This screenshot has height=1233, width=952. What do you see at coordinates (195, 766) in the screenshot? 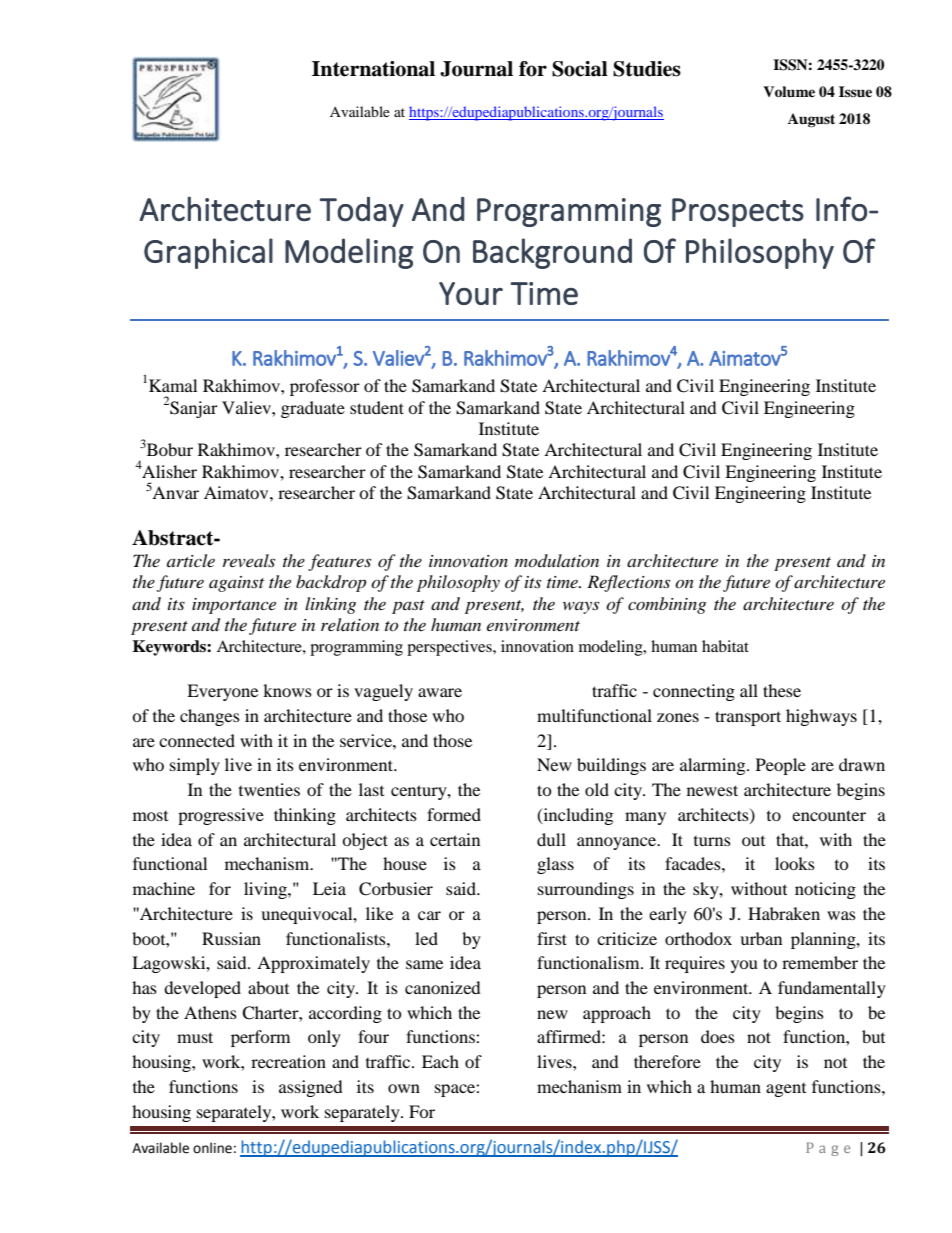
I see `simply` at bounding box center [195, 766].
